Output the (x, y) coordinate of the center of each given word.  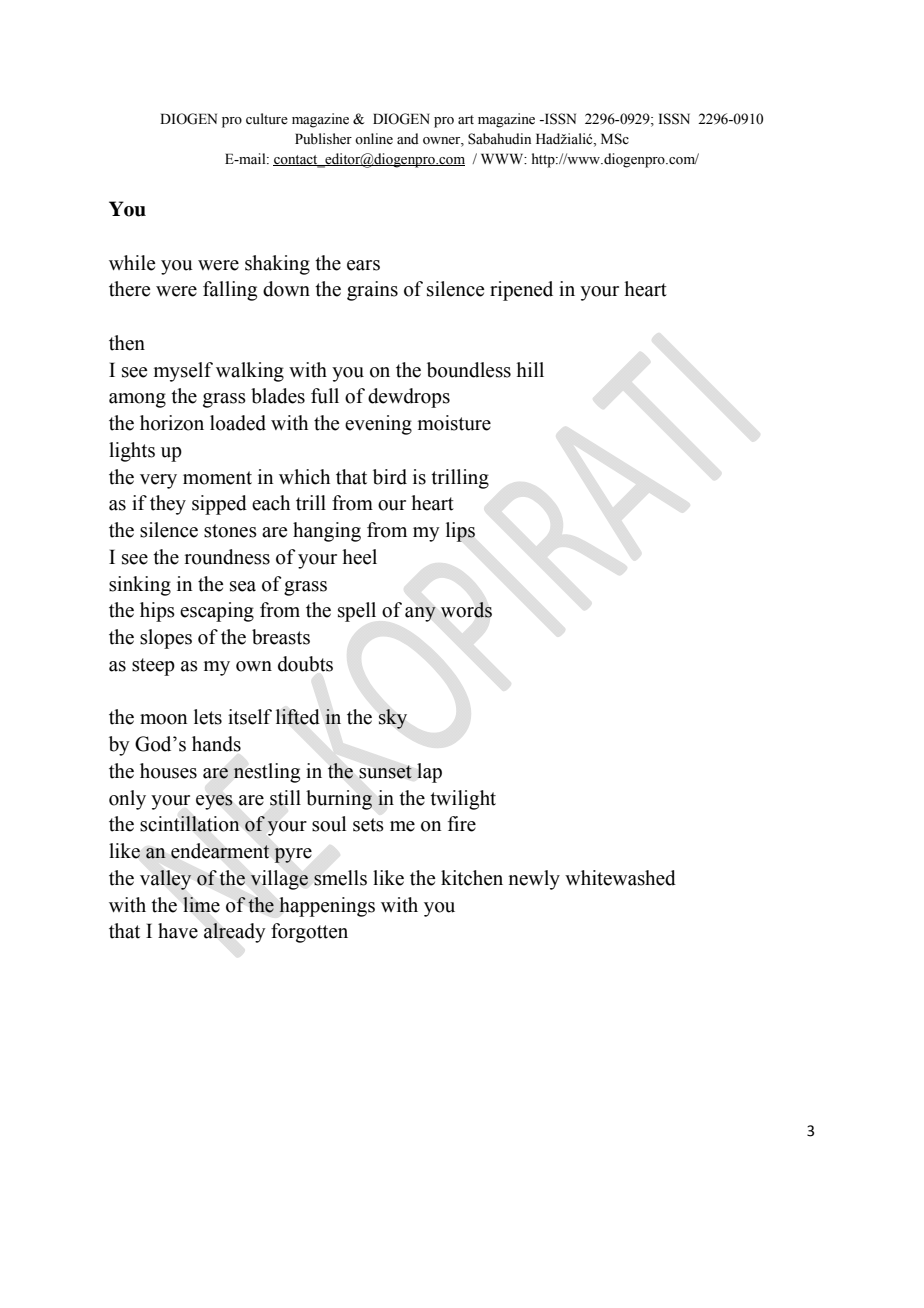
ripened (521, 291)
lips (460, 532)
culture (267, 119)
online (374, 139)
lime (201, 905)
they (168, 505)
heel (359, 557)
